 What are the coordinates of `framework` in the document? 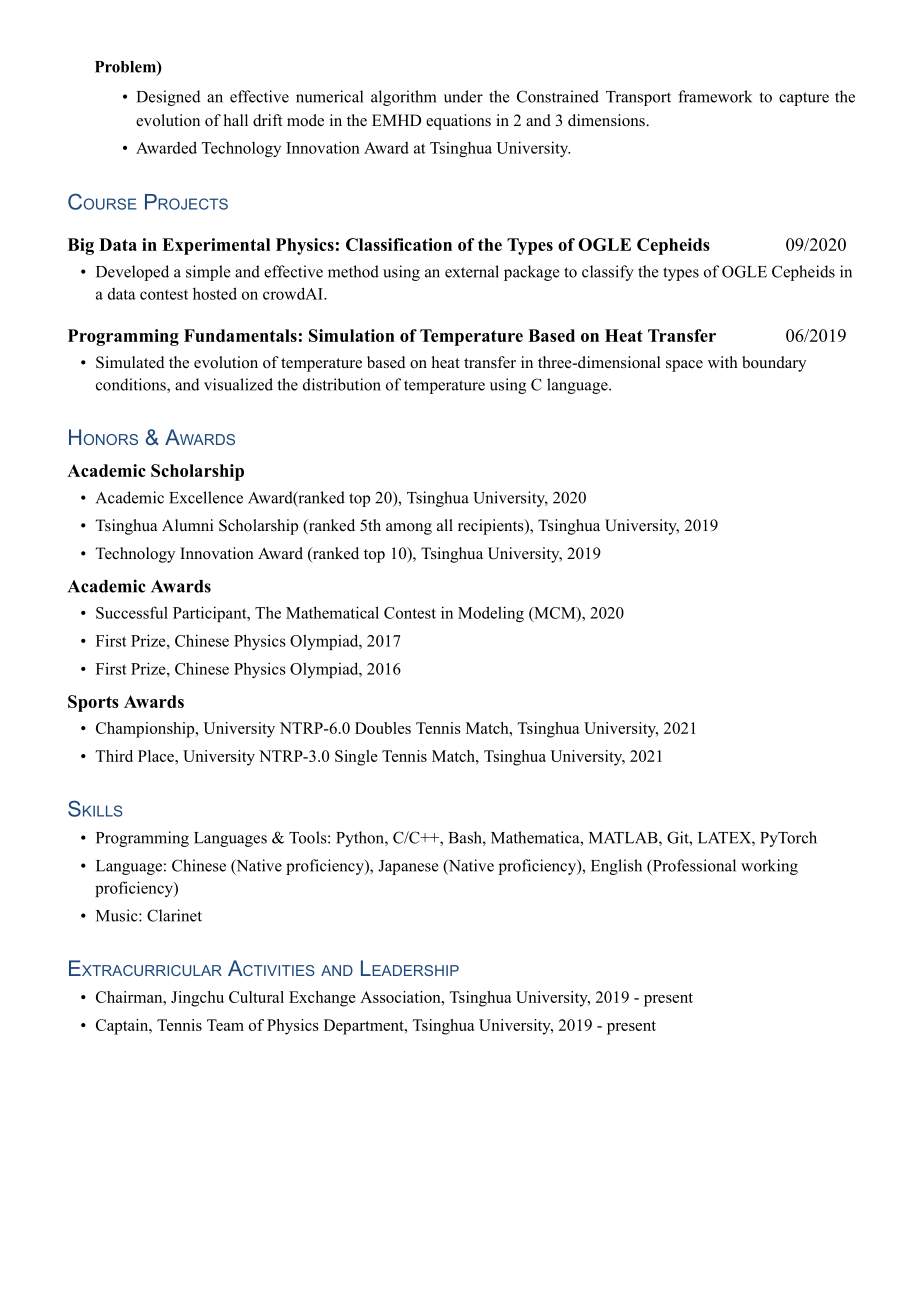 It's located at (715, 96).
